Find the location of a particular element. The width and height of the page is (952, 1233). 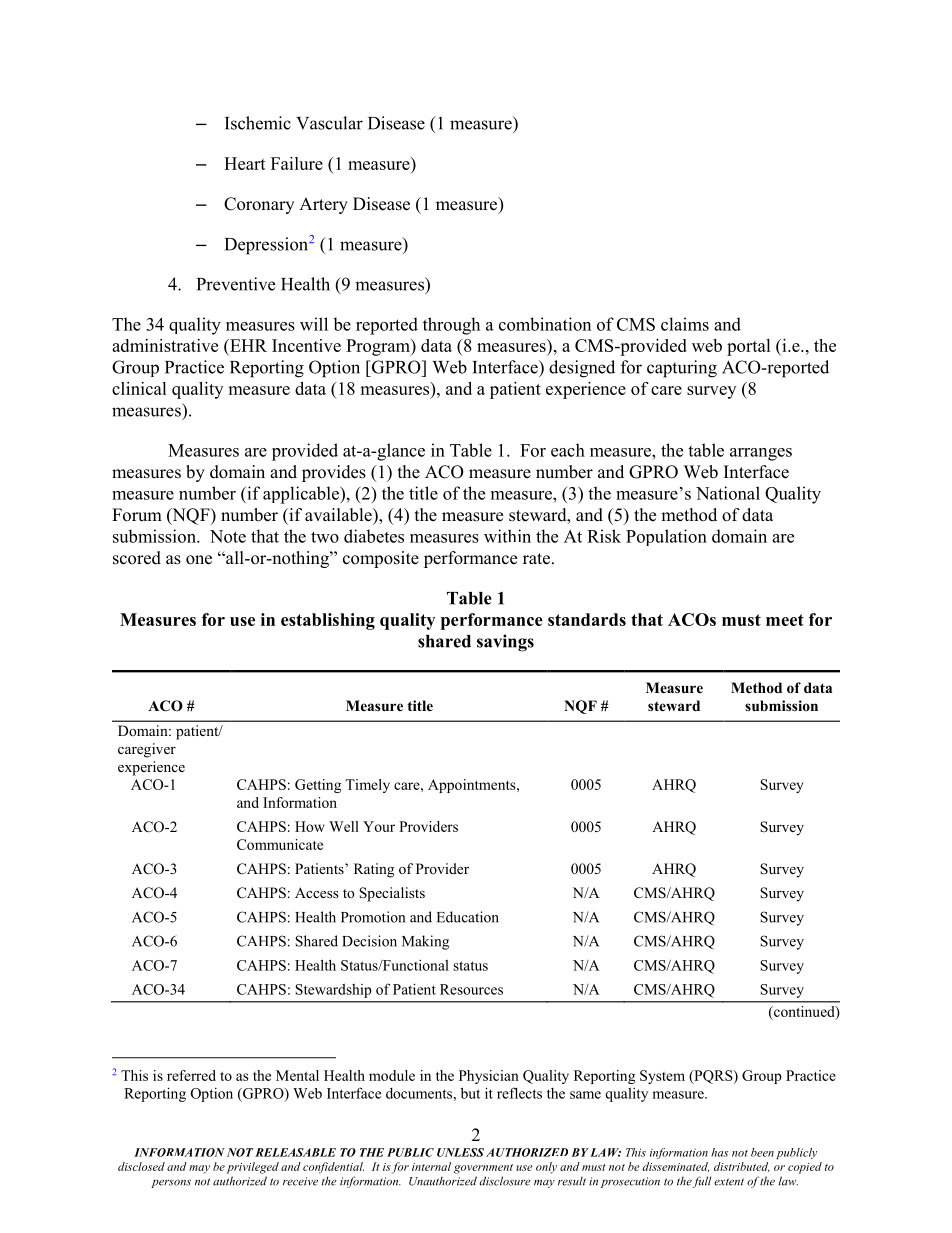

has is located at coordinates (719, 1152).
